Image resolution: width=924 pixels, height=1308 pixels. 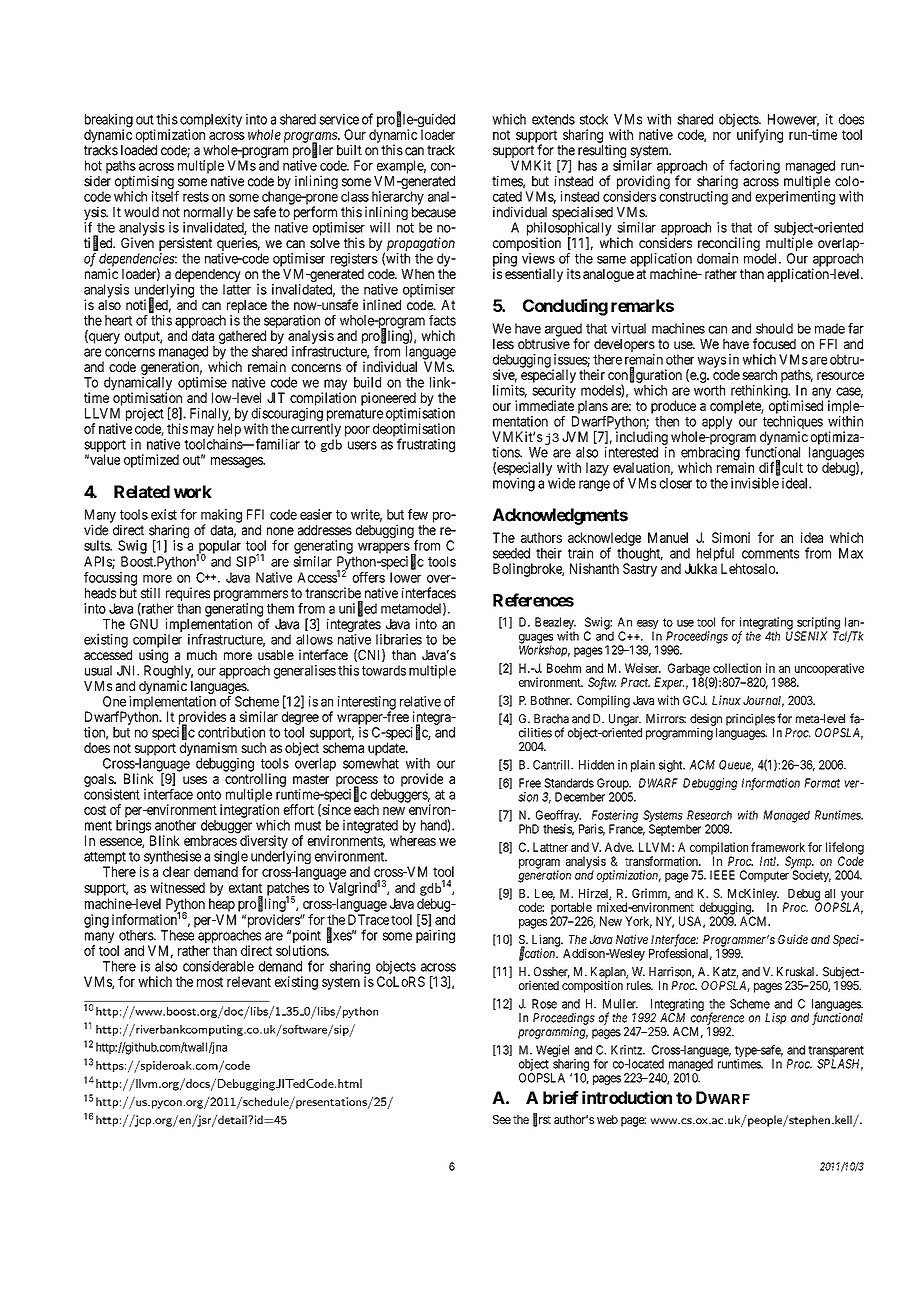 What do you see at coordinates (413, 840) in the screenshot?
I see `whereas` at bounding box center [413, 840].
